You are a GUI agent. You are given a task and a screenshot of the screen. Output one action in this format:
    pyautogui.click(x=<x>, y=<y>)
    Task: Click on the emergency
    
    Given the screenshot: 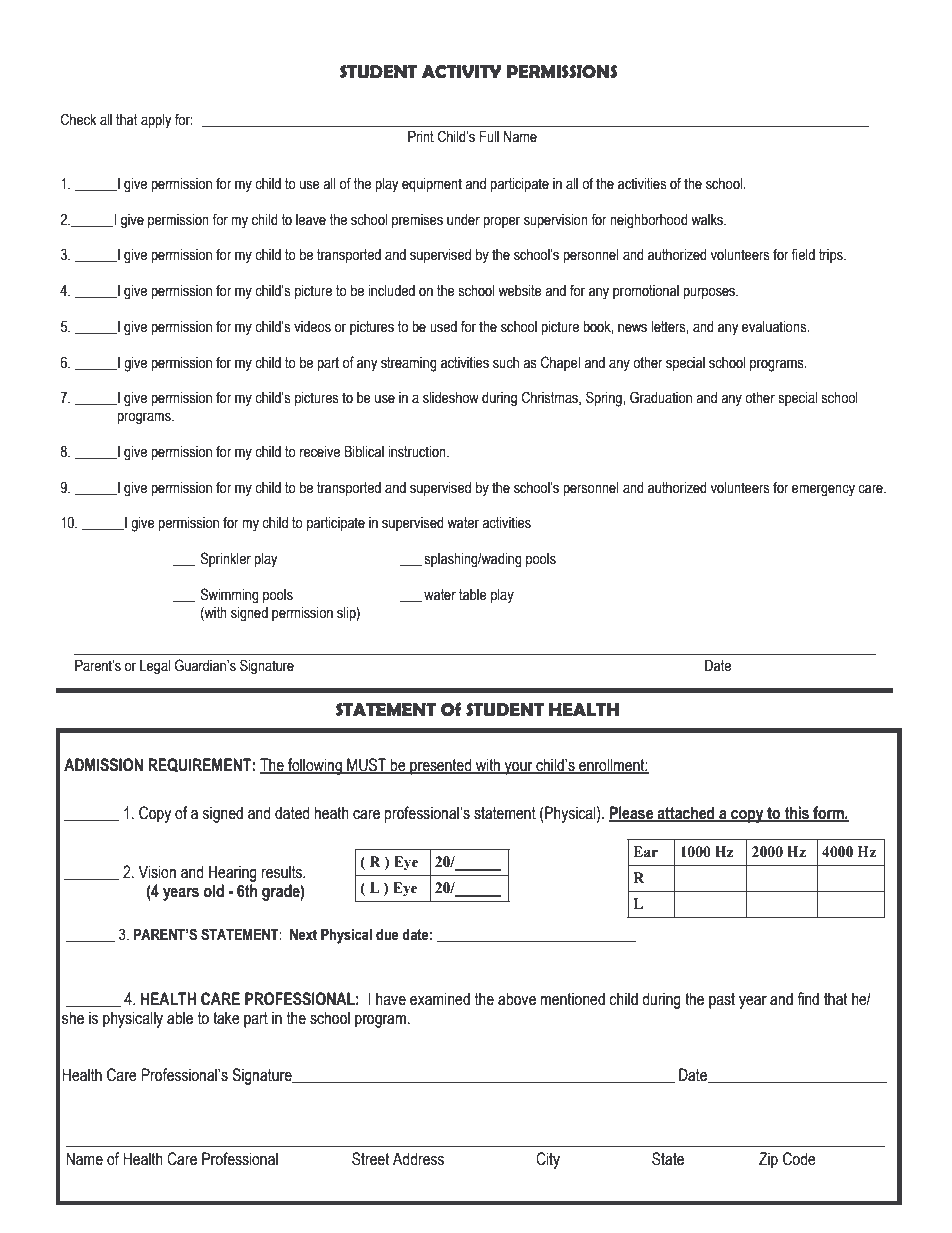 What is the action you would take?
    pyautogui.click(x=823, y=490)
